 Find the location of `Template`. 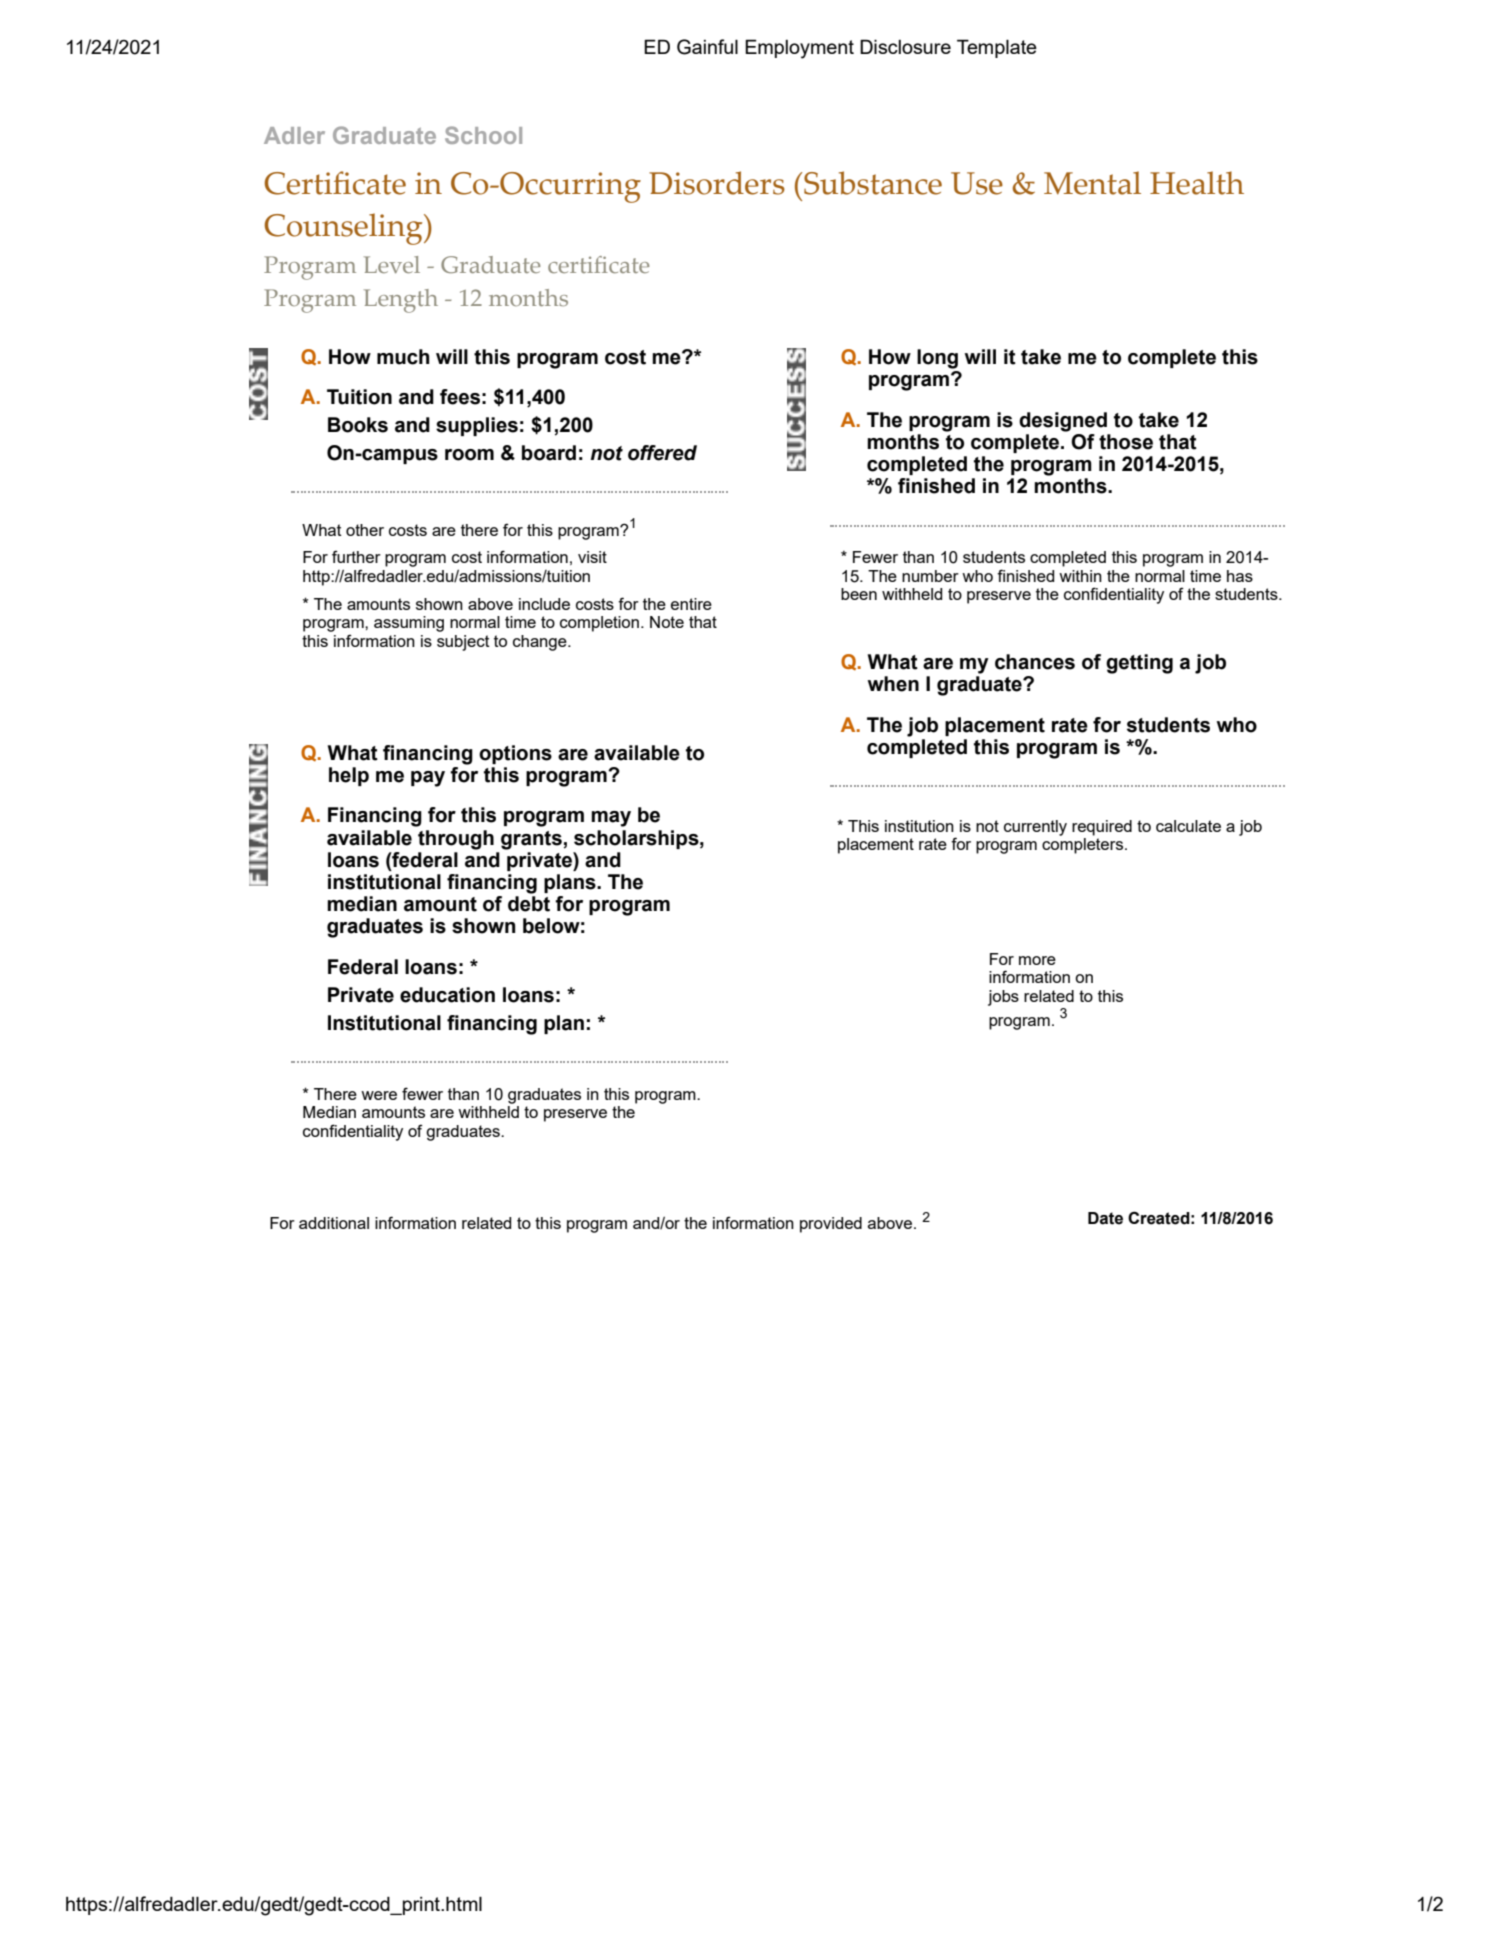

Template is located at coordinates (997, 48).
